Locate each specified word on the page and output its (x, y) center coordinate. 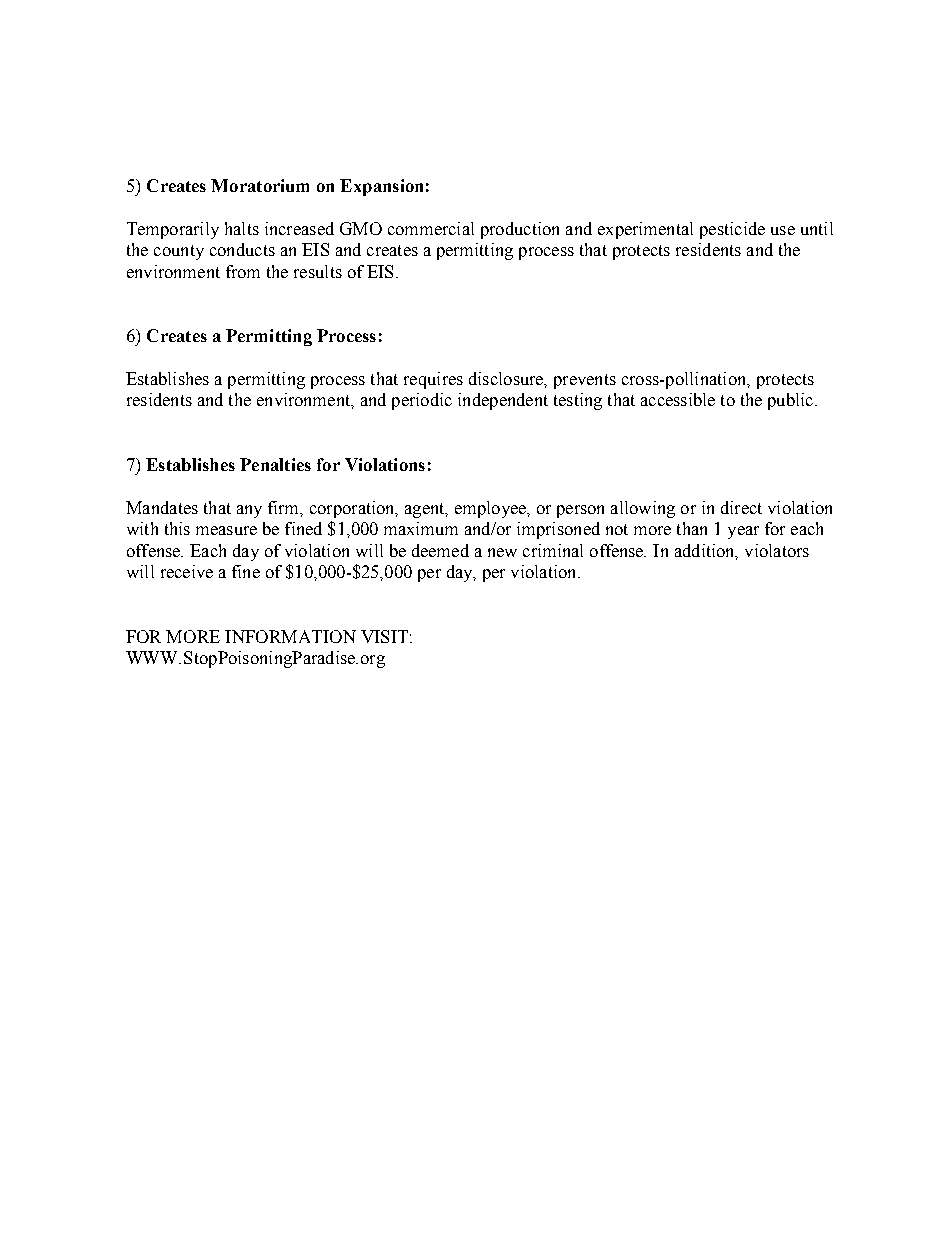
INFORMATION (290, 636)
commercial (431, 228)
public (792, 401)
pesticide (732, 230)
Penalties (275, 464)
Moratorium (260, 185)
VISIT (384, 636)
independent (503, 401)
